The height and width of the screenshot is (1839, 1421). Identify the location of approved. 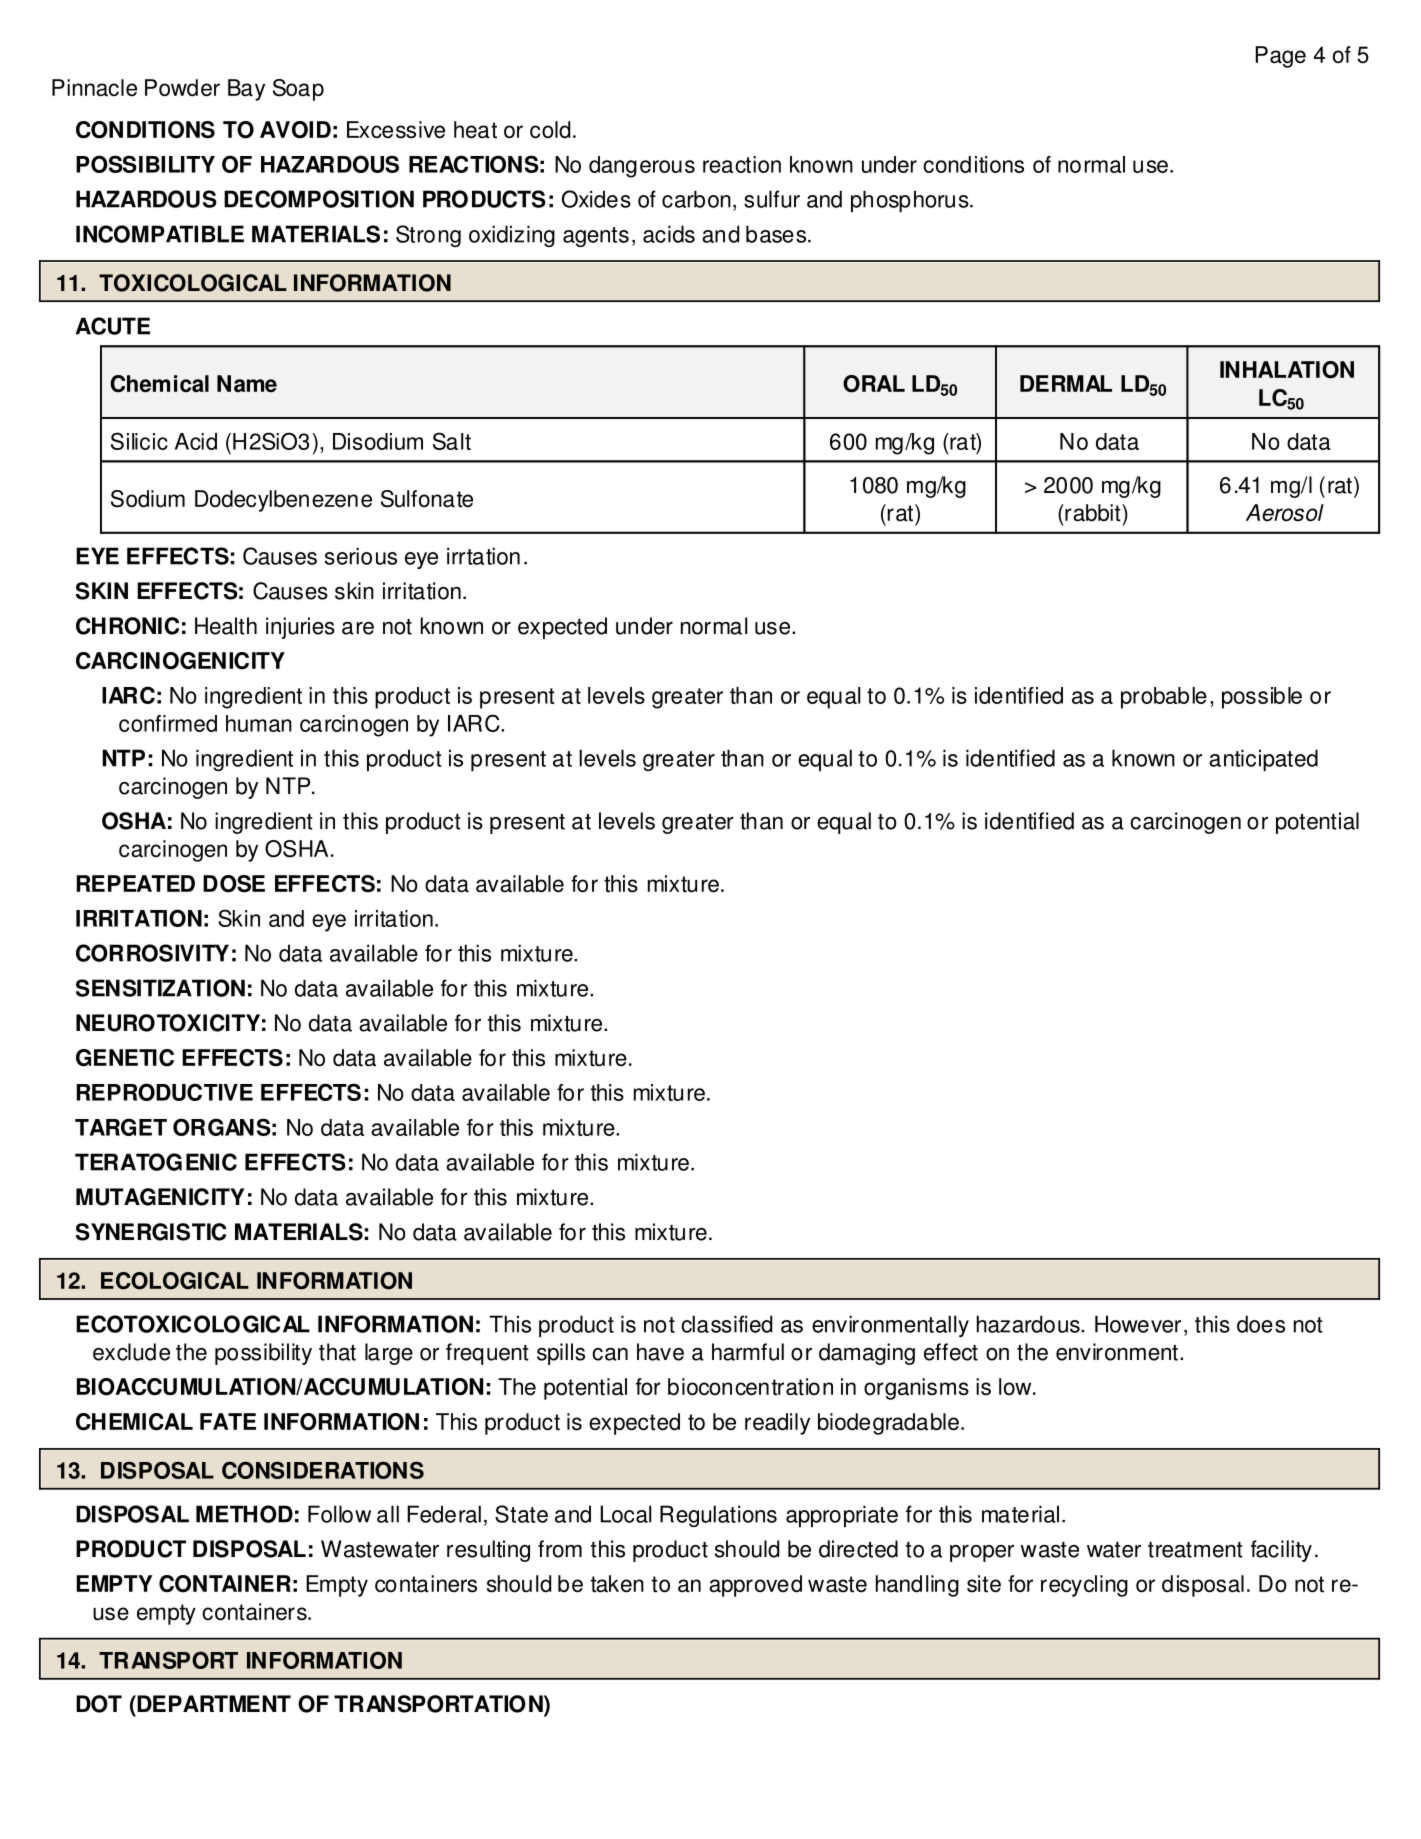
(755, 1586).
